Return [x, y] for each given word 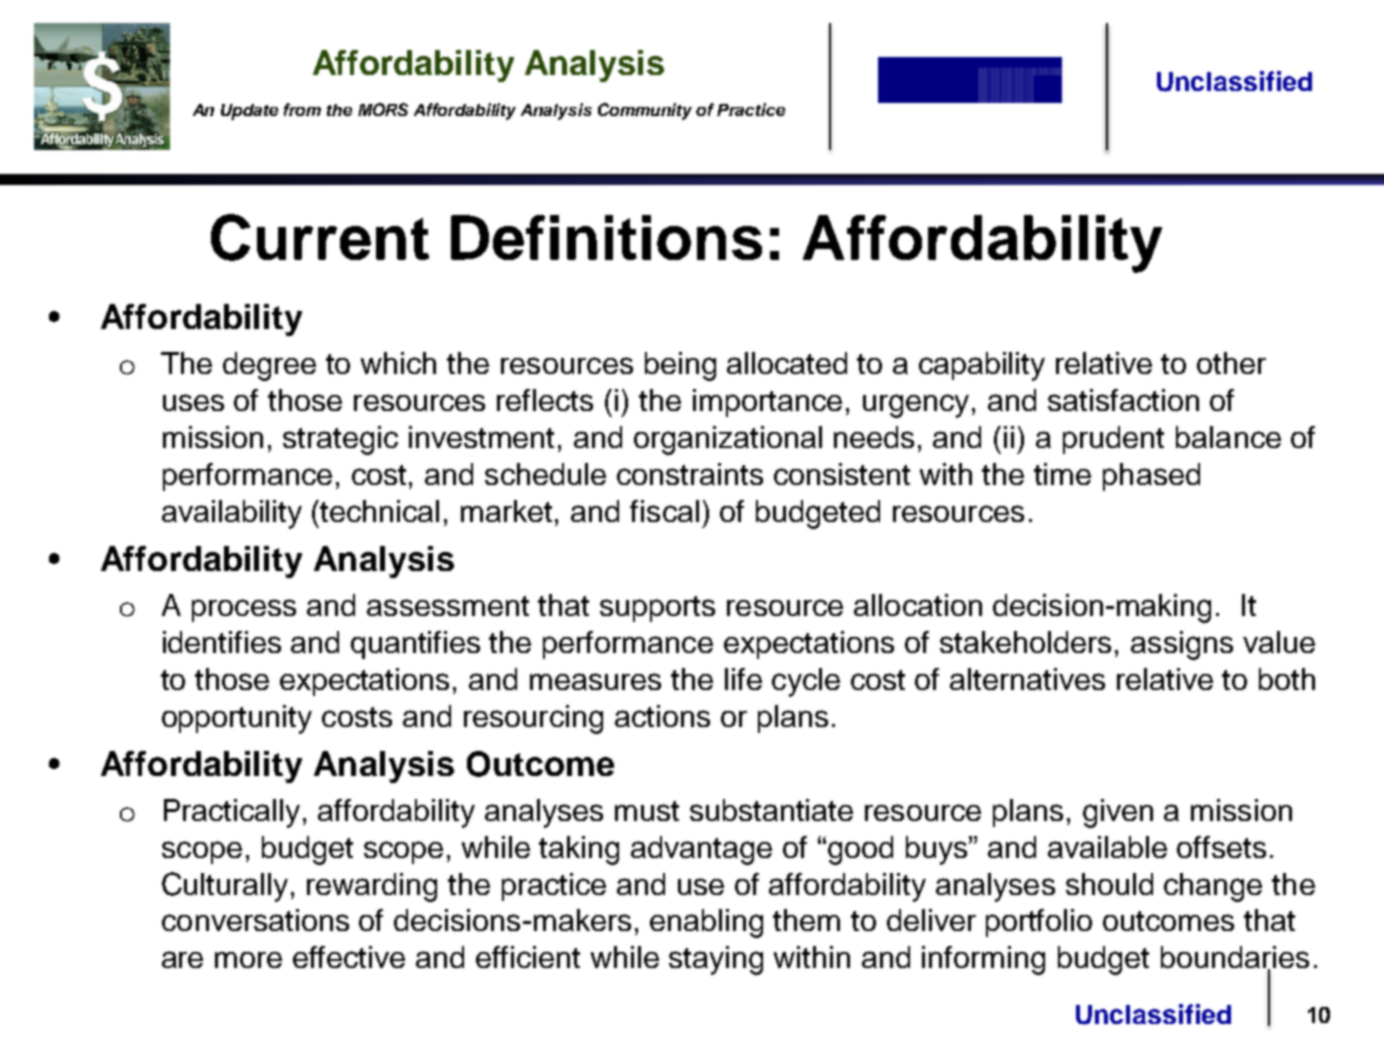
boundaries [1235, 958]
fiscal [664, 511]
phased [1151, 477]
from [302, 109]
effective [349, 957]
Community [645, 111]
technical [379, 511]
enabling [706, 923]
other [1231, 363]
